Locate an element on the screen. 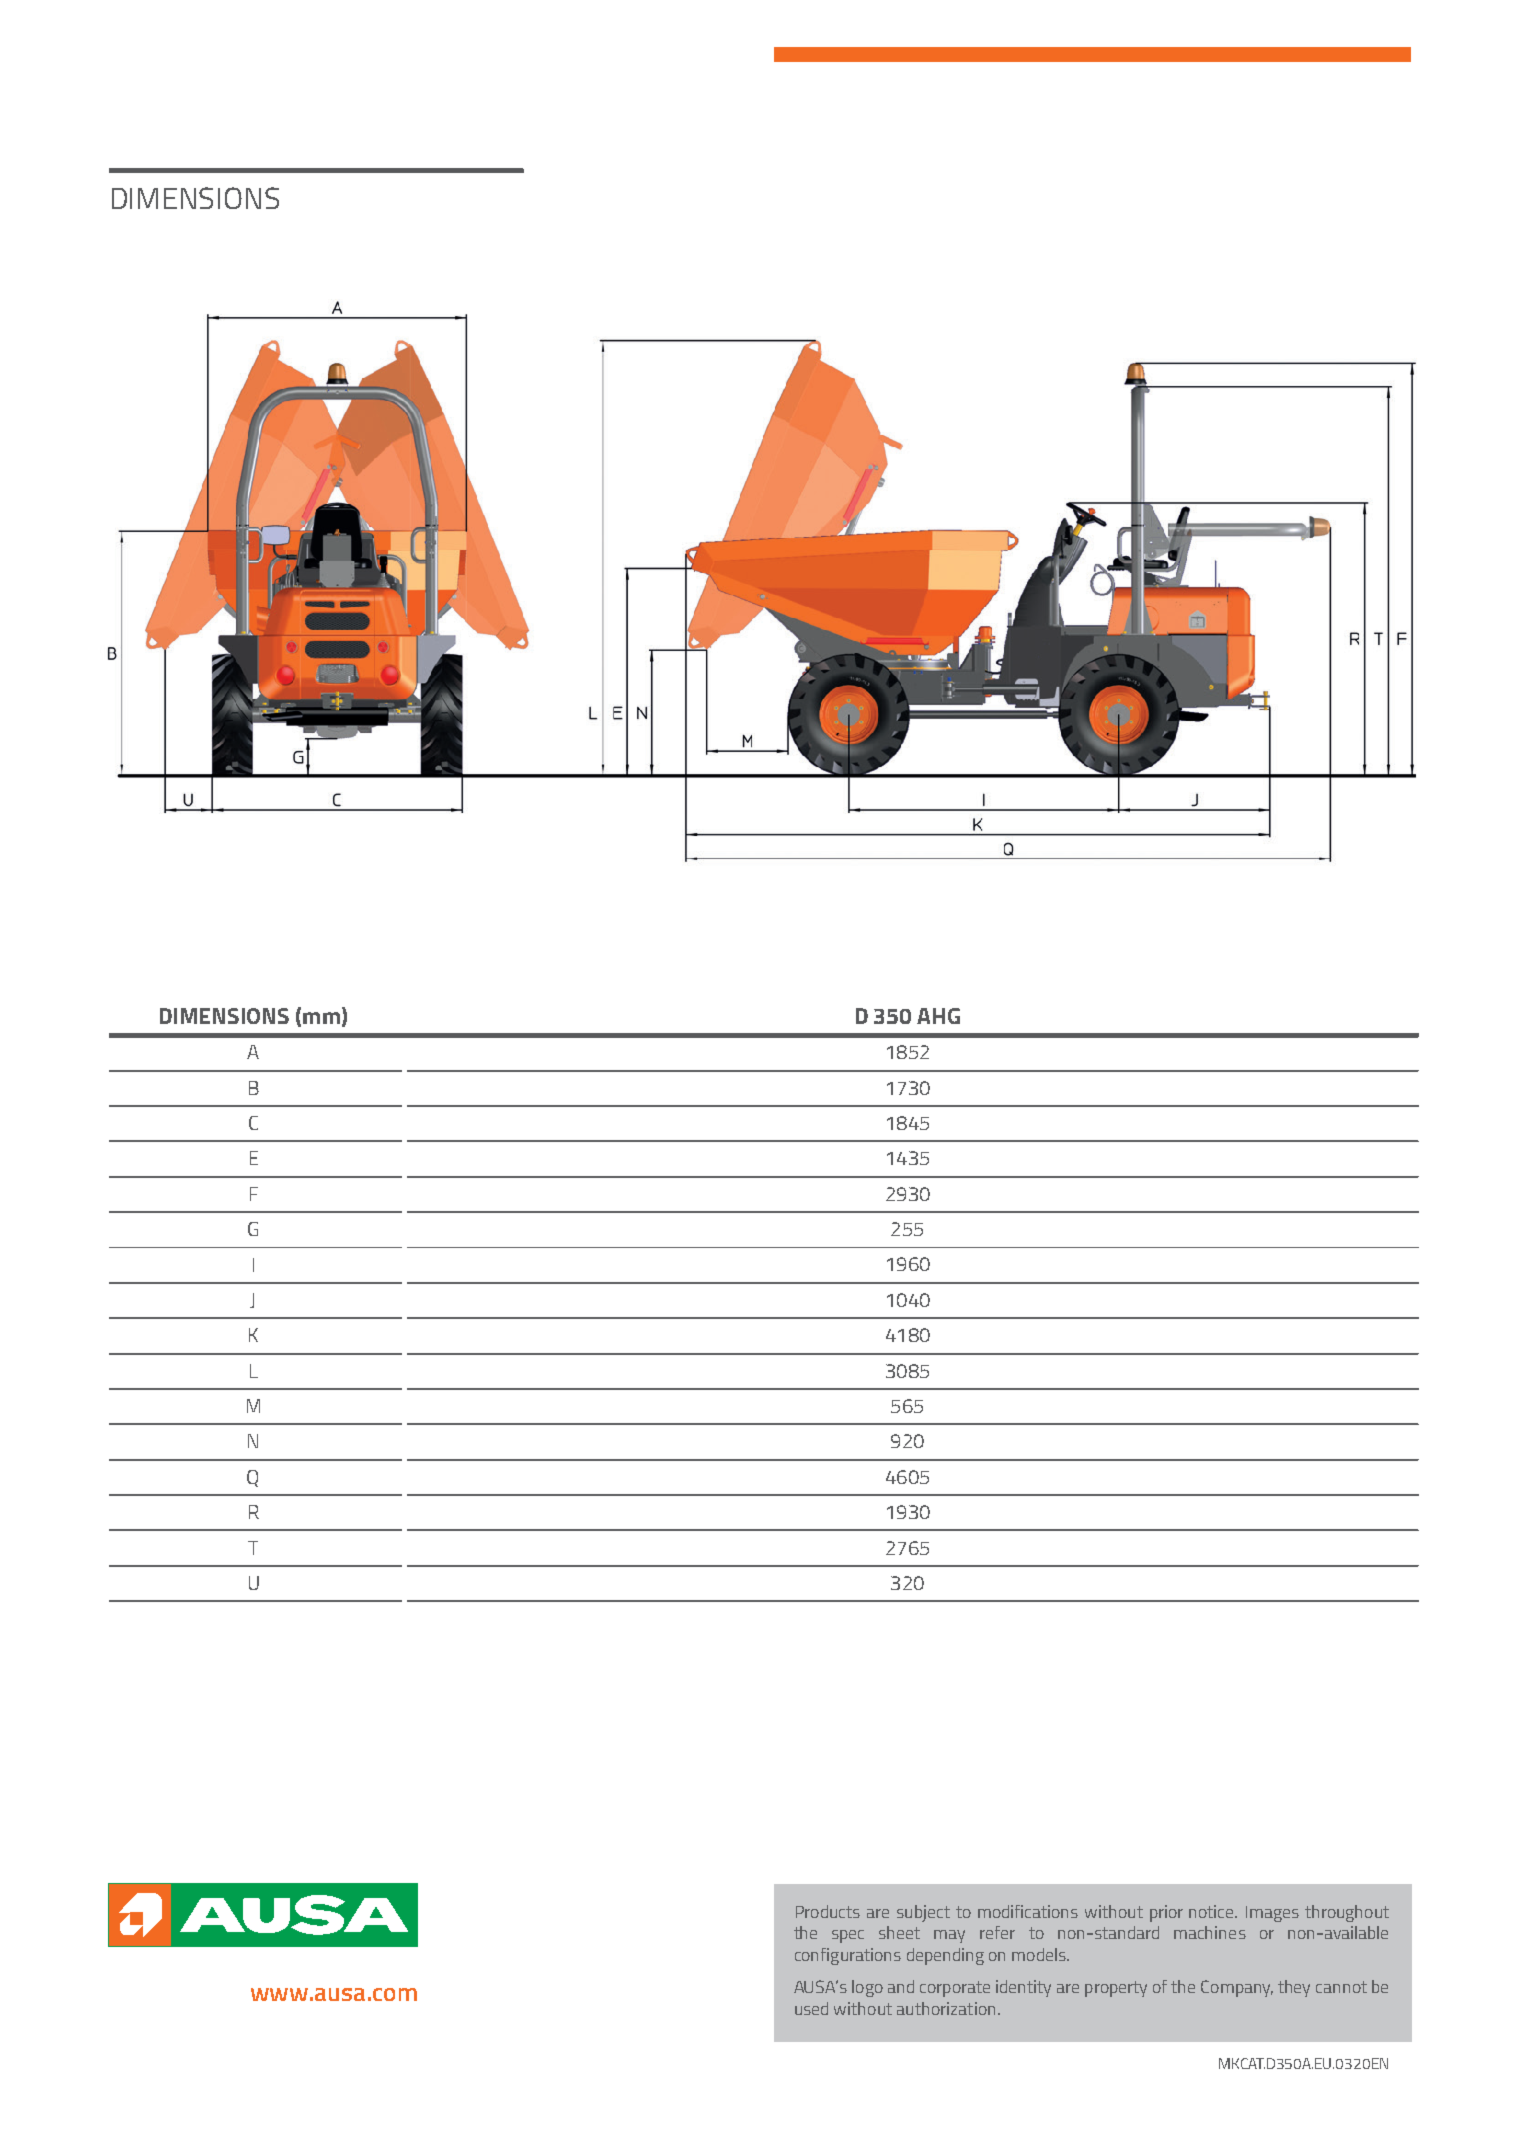  authorization is located at coordinates (946, 2008).
